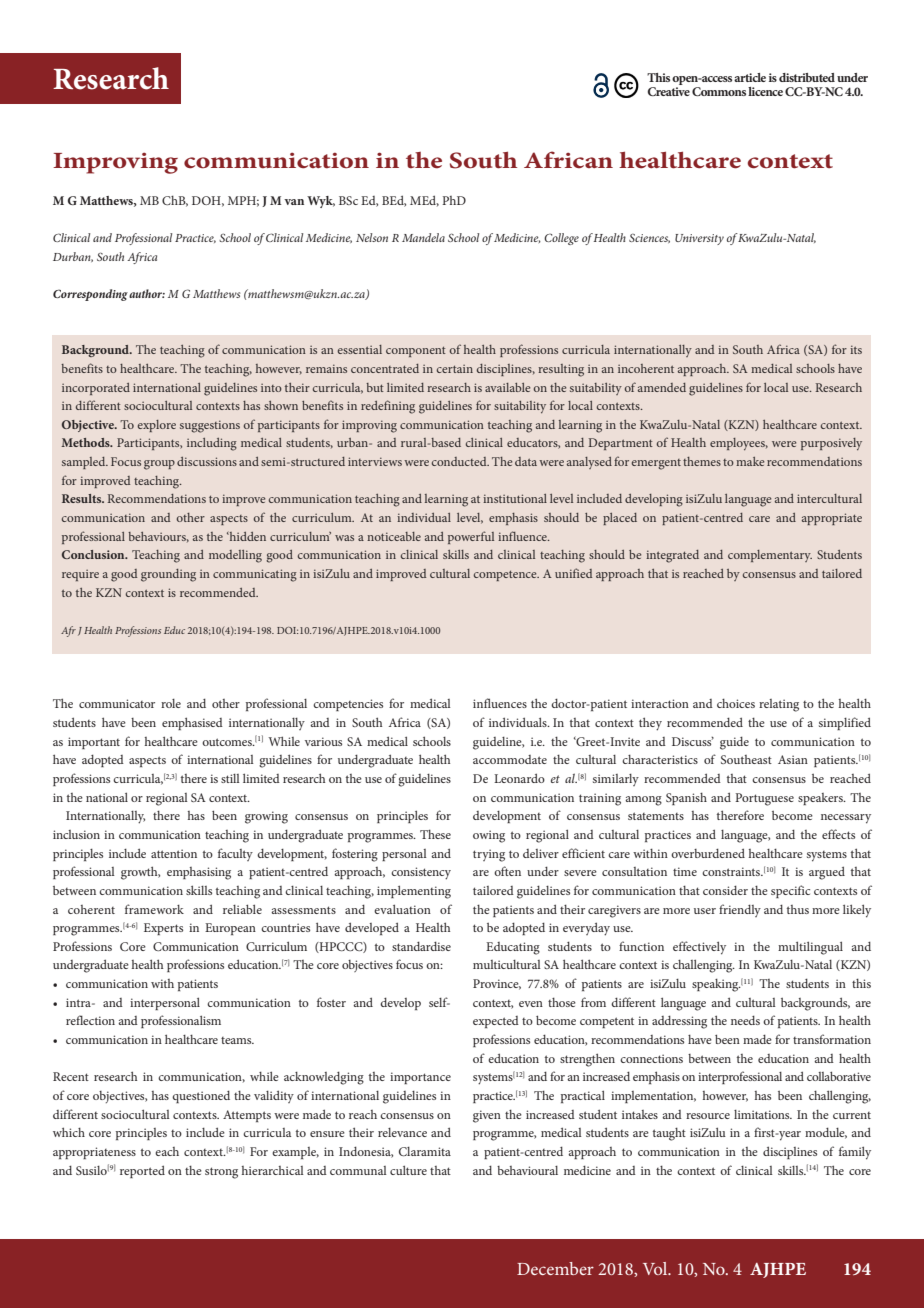  I want to click on conducted, so click(460, 461).
